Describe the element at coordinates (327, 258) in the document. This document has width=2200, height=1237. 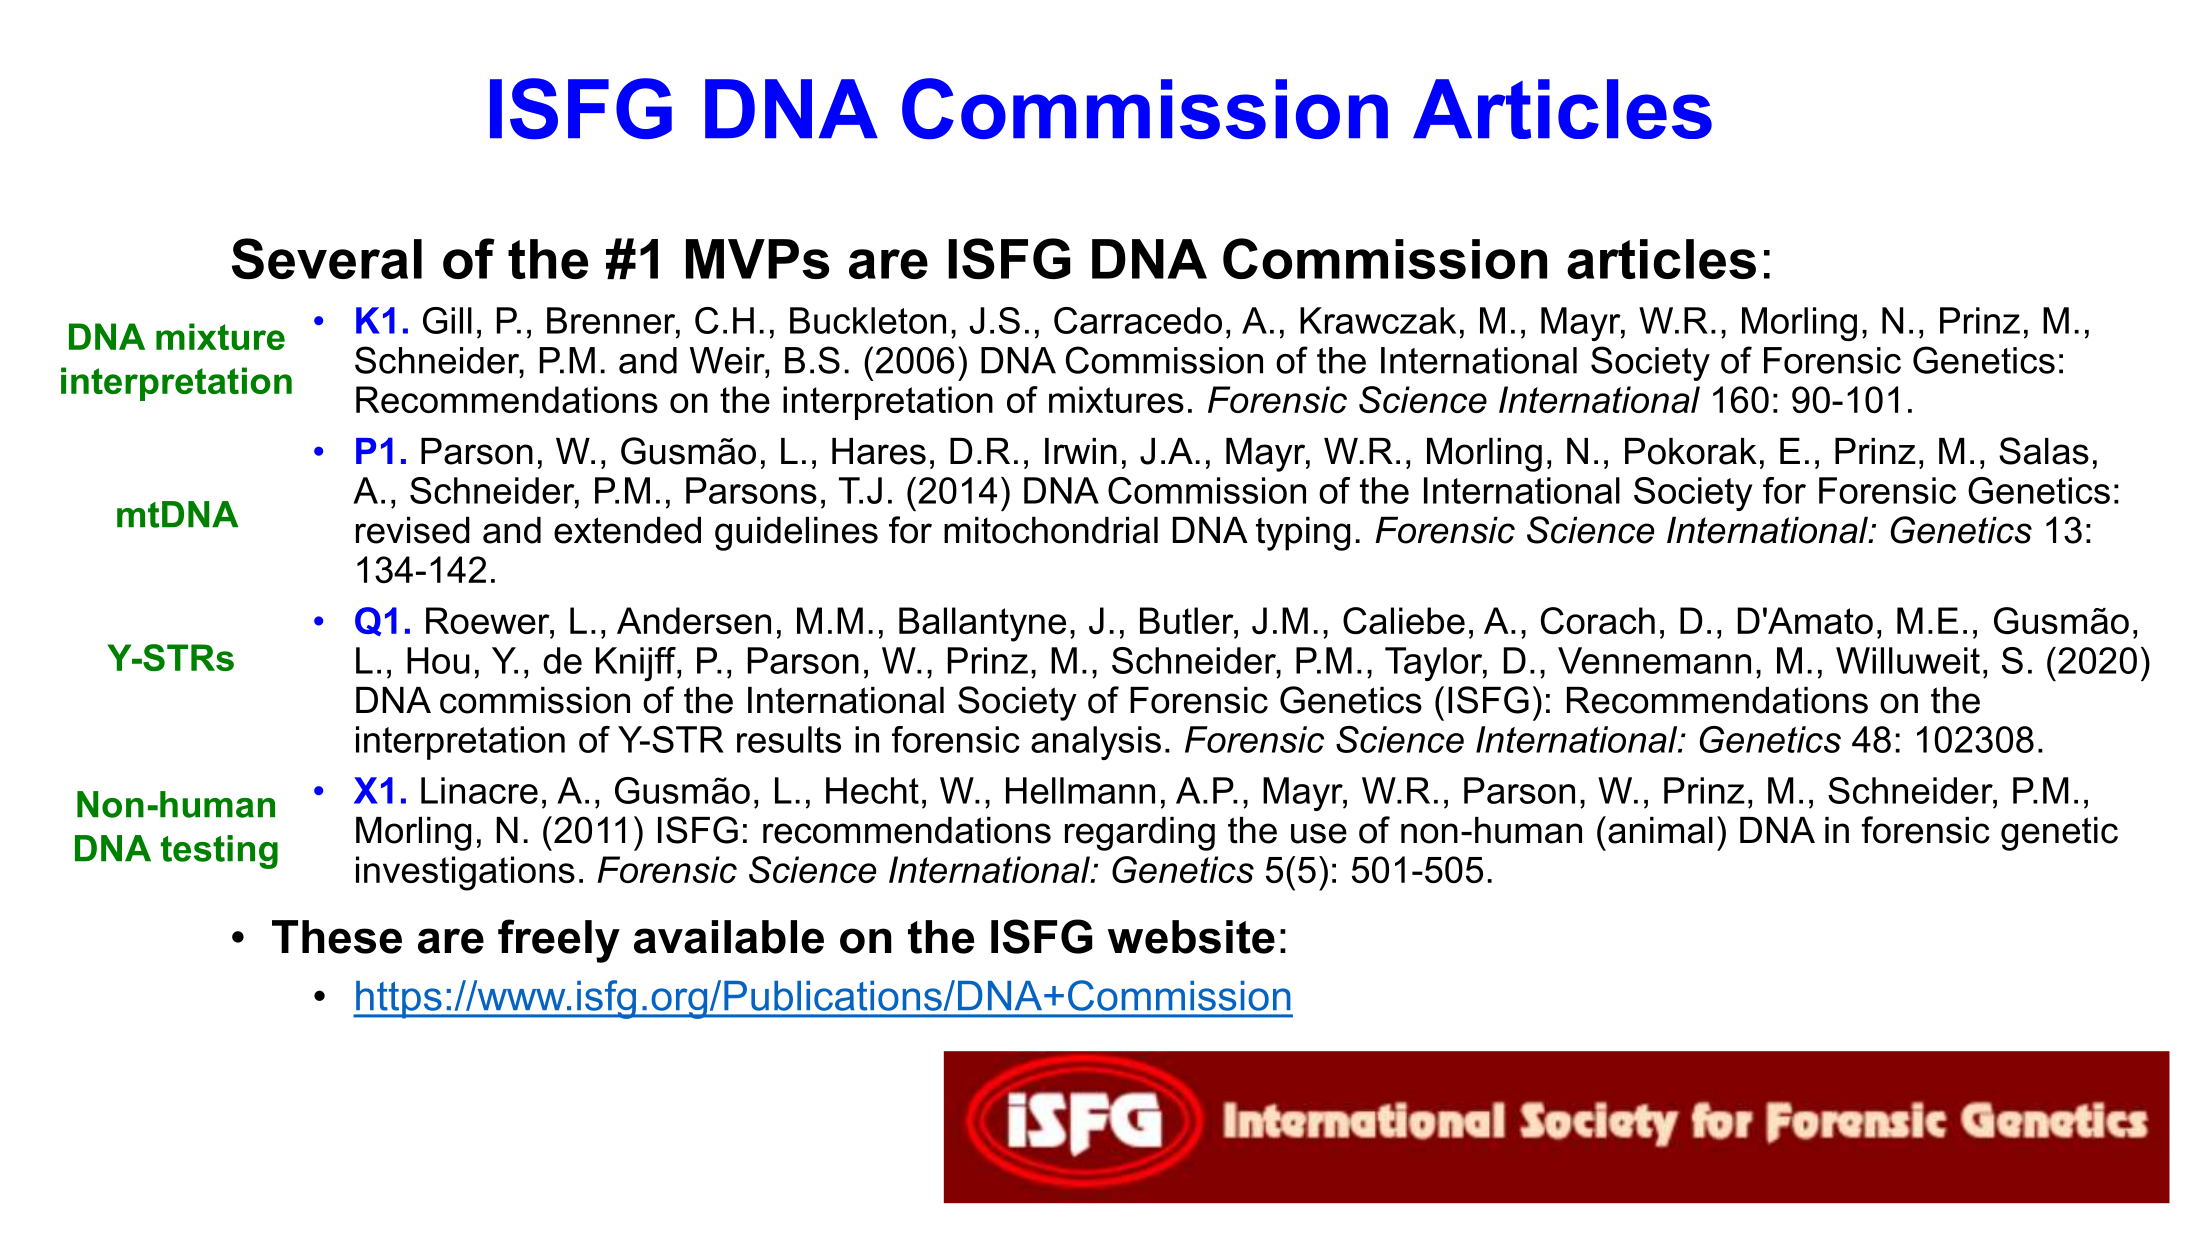
I see `Several` at that location.
